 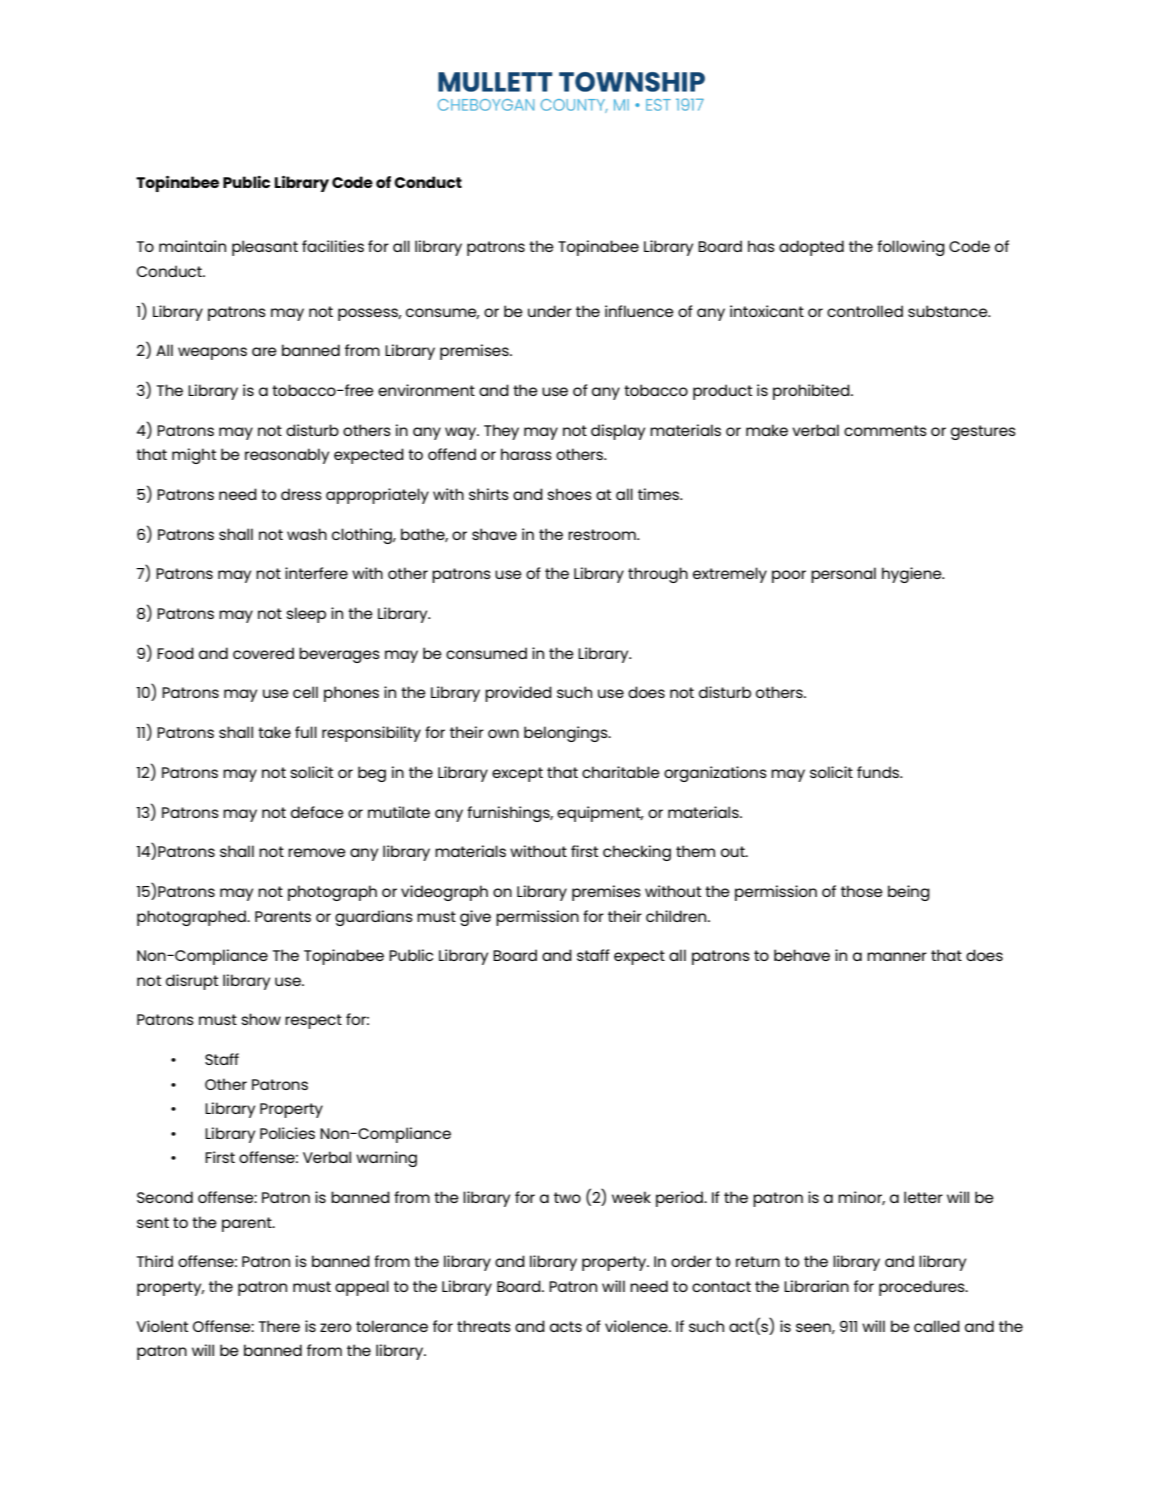 I want to click on equipment, so click(x=600, y=814).
